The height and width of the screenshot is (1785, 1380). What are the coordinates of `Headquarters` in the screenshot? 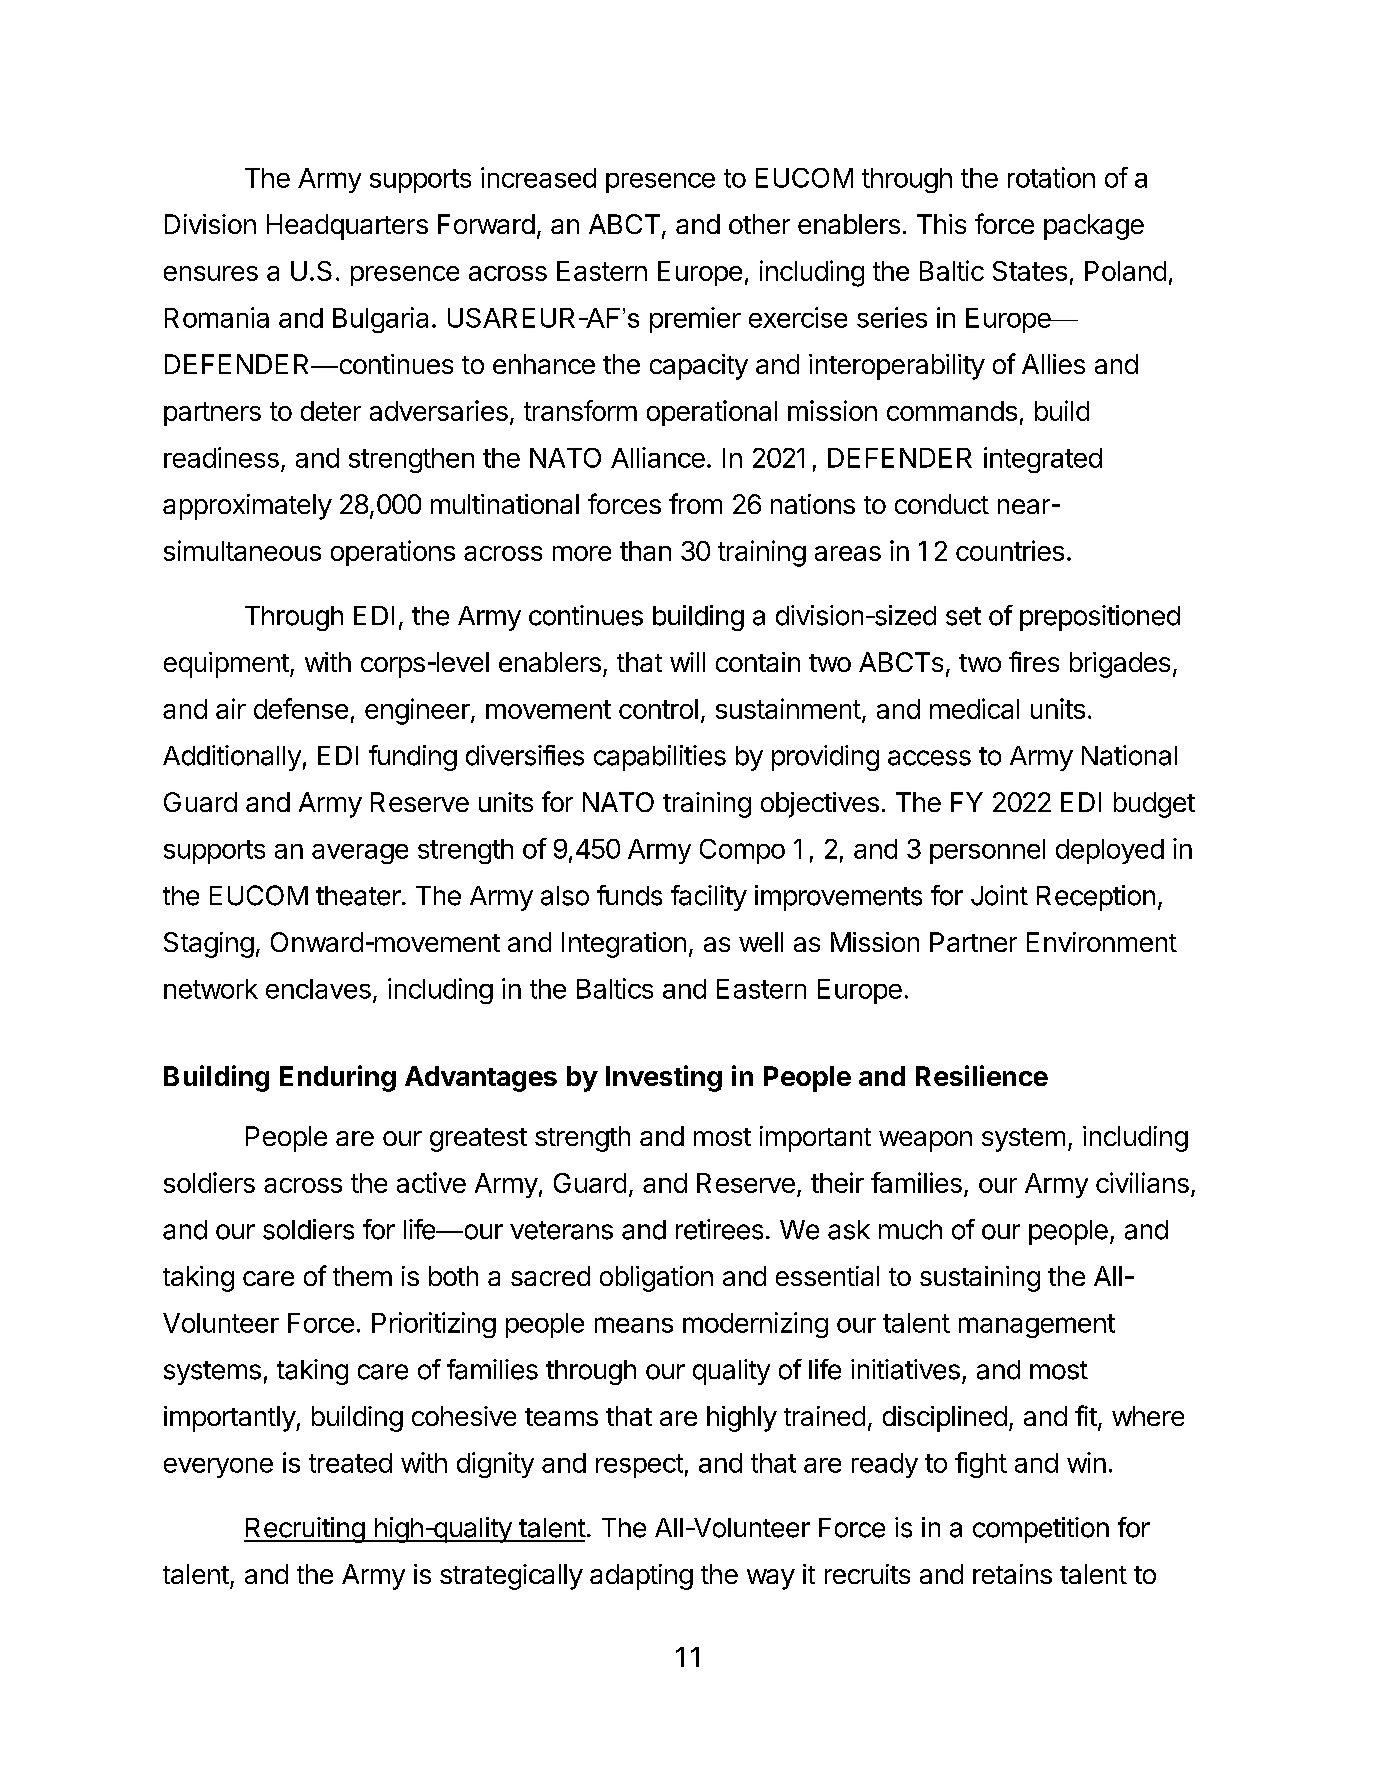 It's located at (347, 227).
